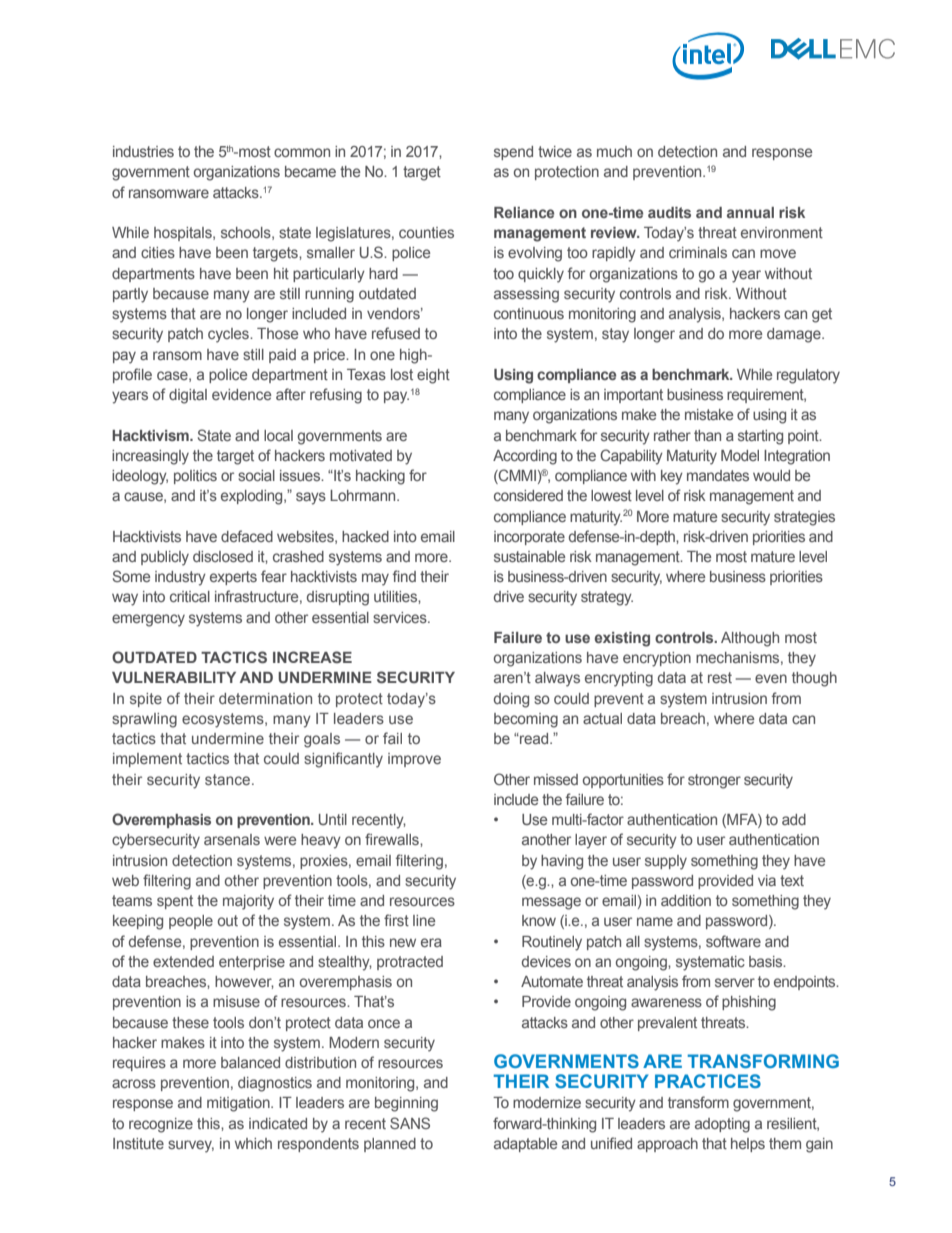 This document has width=952, height=1233. What do you see at coordinates (511, 700) in the document?
I see `doing` at bounding box center [511, 700].
